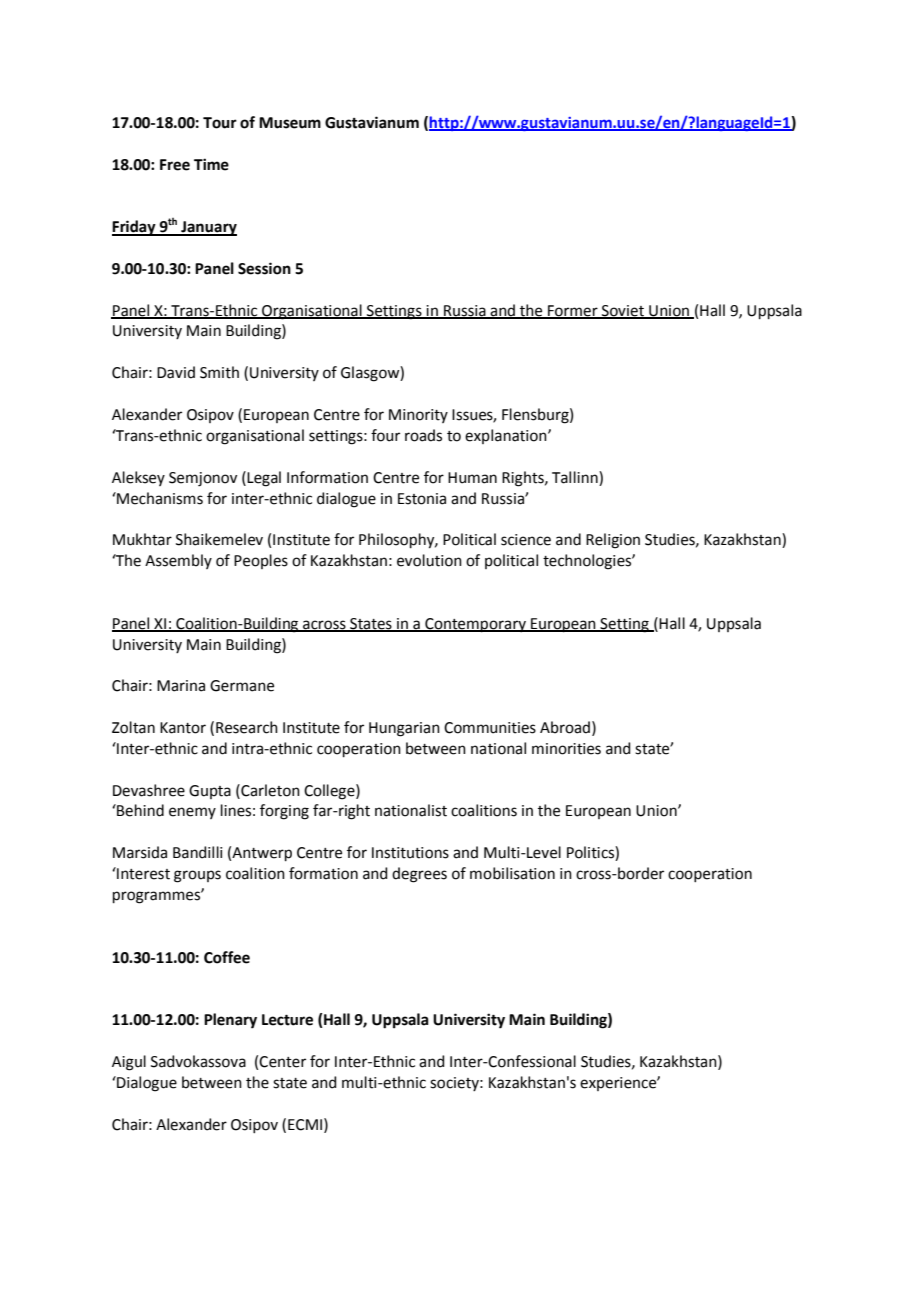 Image resolution: width=924 pixels, height=1308 pixels. What do you see at coordinates (230, 1021) in the page?
I see `Plenary` at bounding box center [230, 1021].
